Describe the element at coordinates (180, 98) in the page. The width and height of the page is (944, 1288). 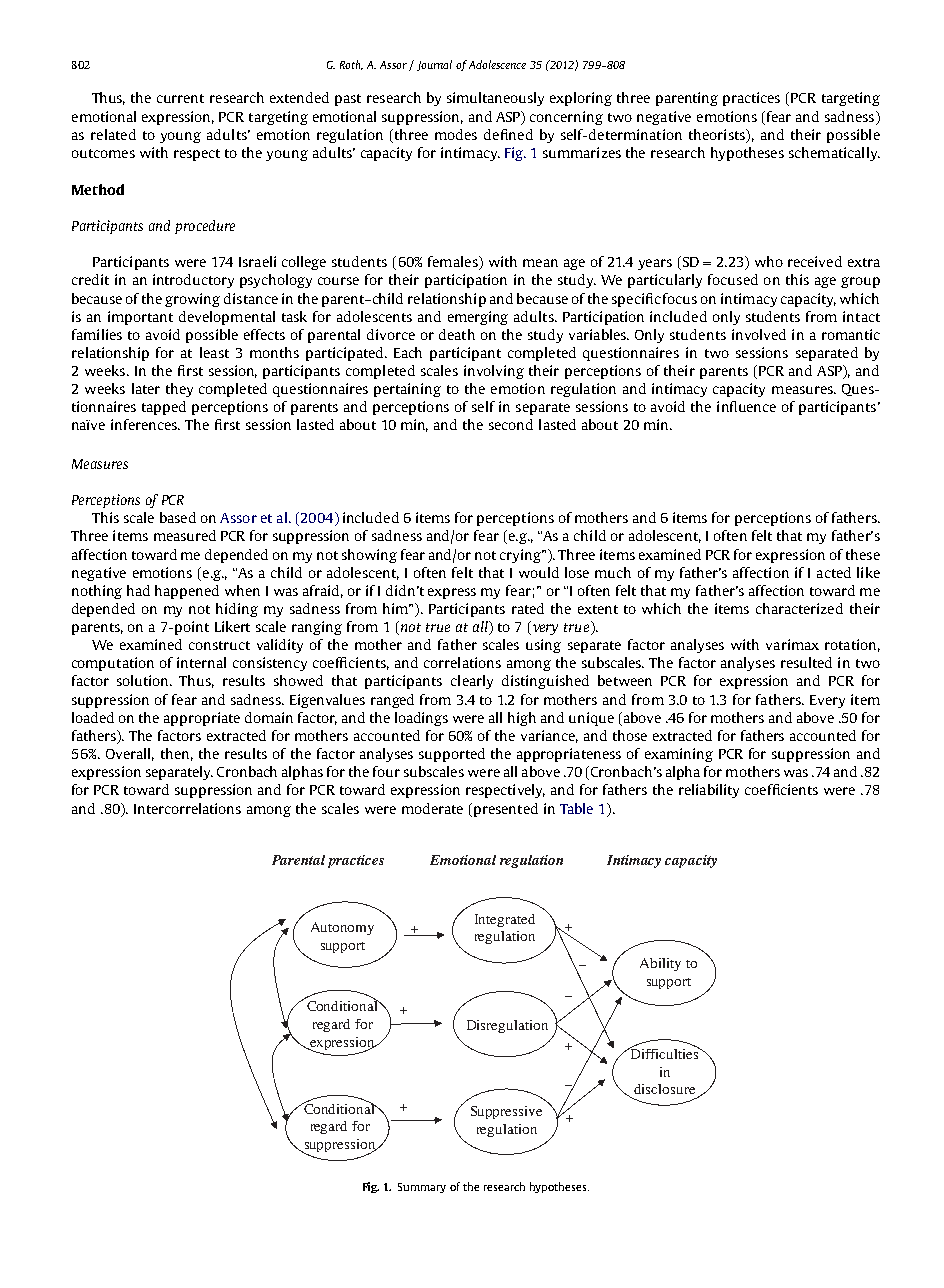
I see `current` at that location.
